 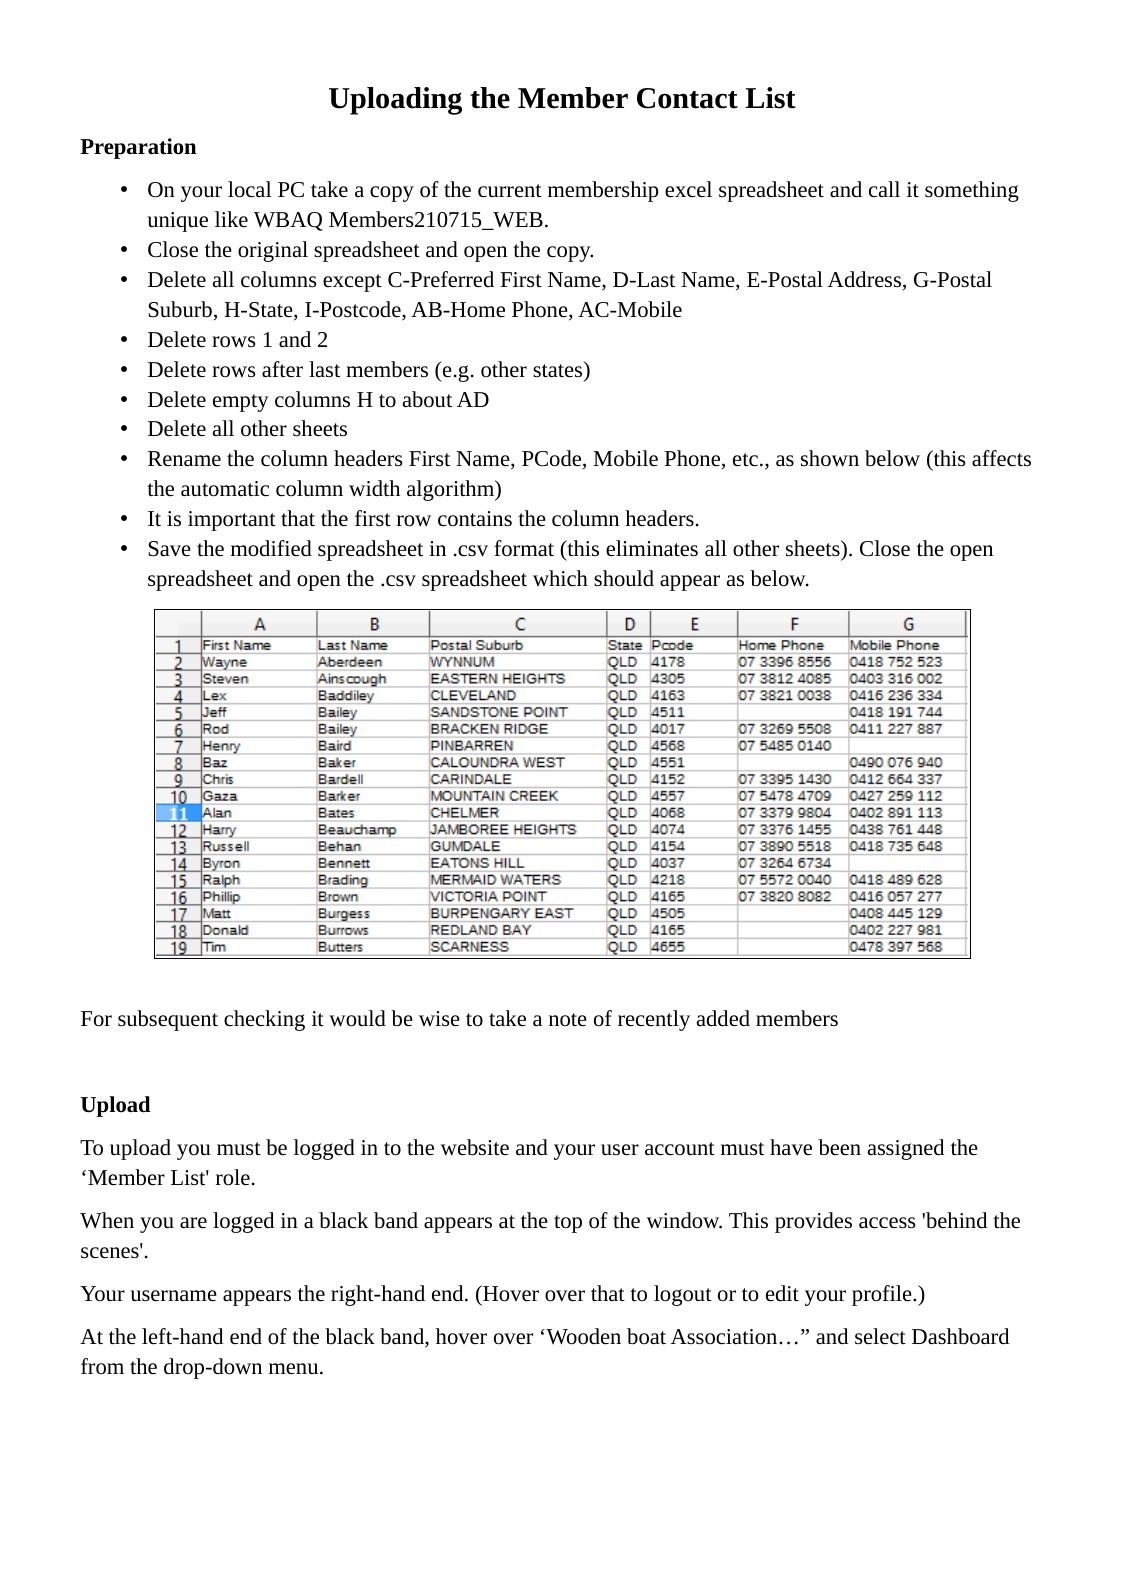 I want to click on should, so click(x=624, y=578).
